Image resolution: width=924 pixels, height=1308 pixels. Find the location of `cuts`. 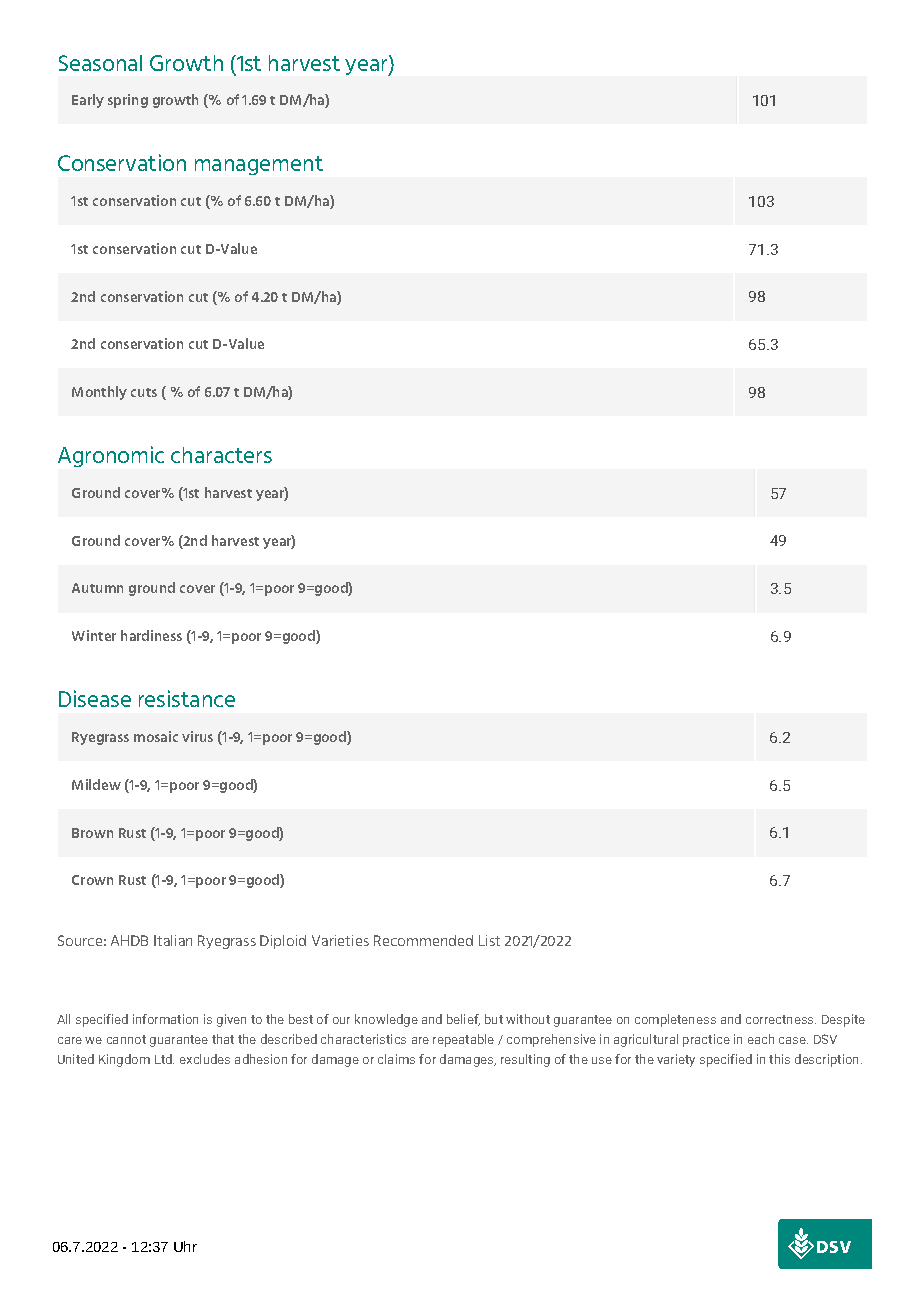

cuts is located at coordinates (144, 392).
